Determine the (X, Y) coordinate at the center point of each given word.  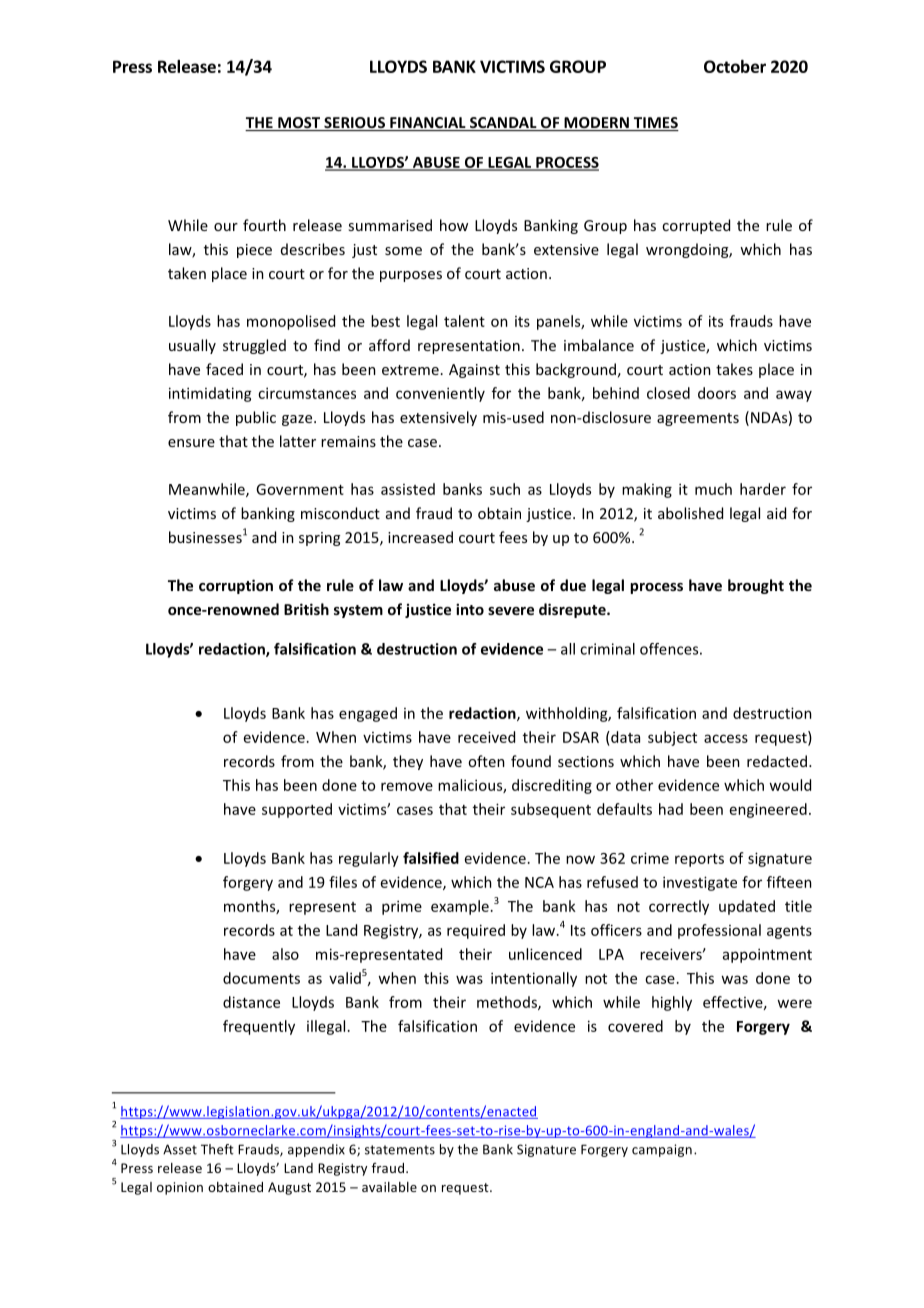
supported (297, 810)
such (505, 489)
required (476, 931)
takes (734, 369)
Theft (217, 1149)
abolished (690, 513)
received (486, 737)
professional (719, 931)
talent (464, 321)
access (726, 738)
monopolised (291, 322)
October (735, 66)
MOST (299, 124)
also (285, 954)
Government (300, 489)
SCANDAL (503, 124)
